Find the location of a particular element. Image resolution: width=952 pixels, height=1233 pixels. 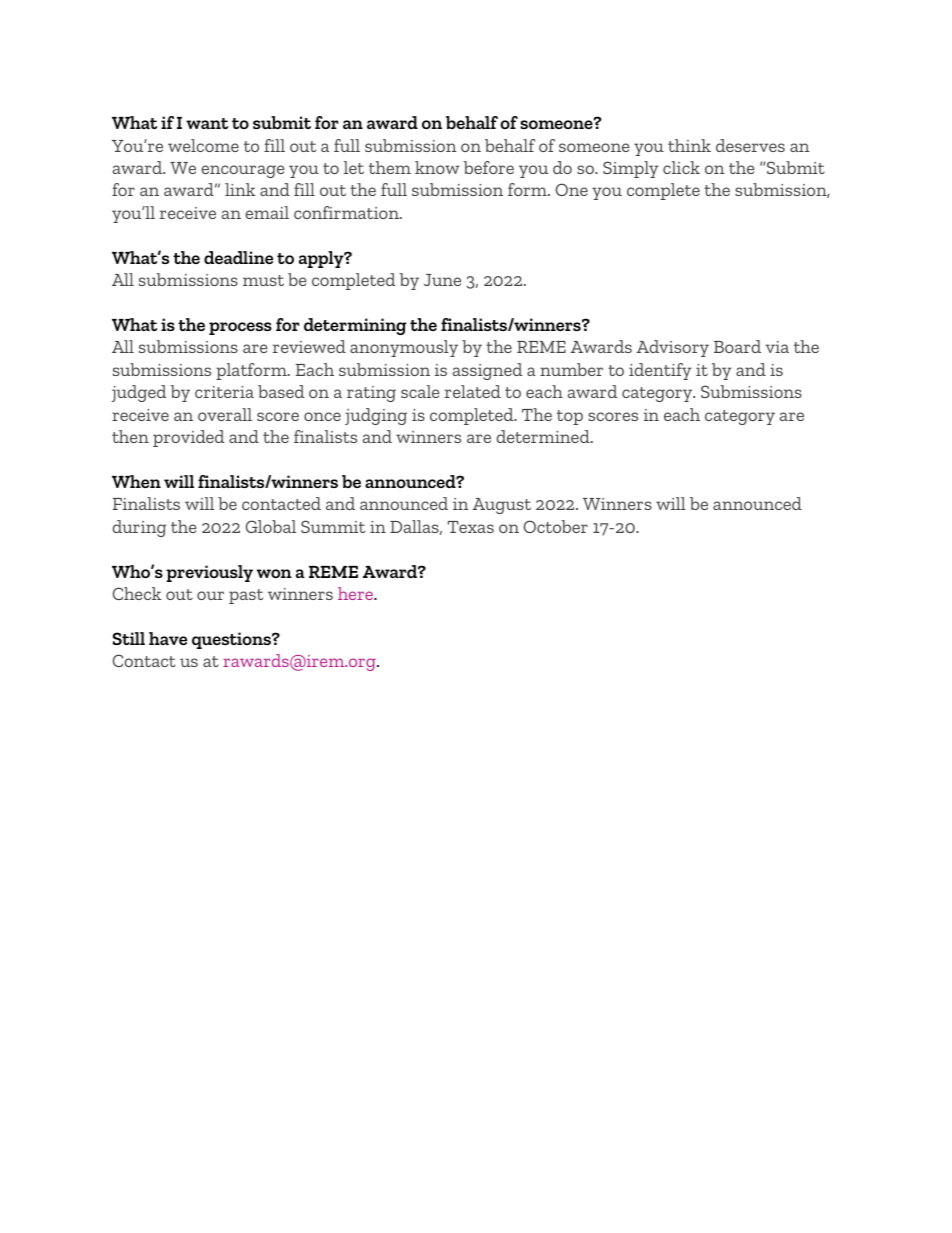

have is located at coordinates (168, 638).
